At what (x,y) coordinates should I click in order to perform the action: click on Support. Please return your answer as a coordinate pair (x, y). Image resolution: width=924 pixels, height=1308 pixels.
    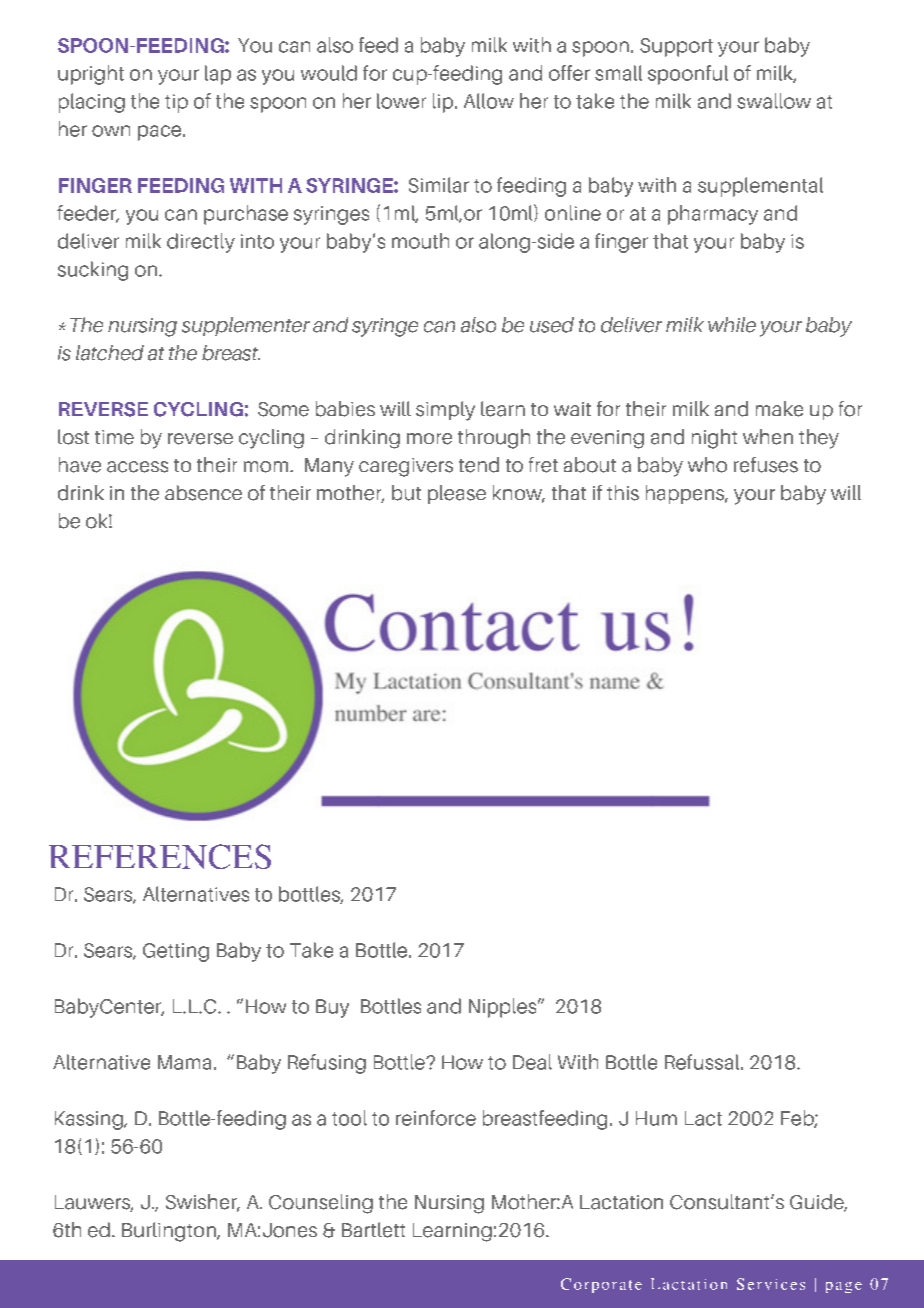
    Looking at the image, I should click on (676, 47).
